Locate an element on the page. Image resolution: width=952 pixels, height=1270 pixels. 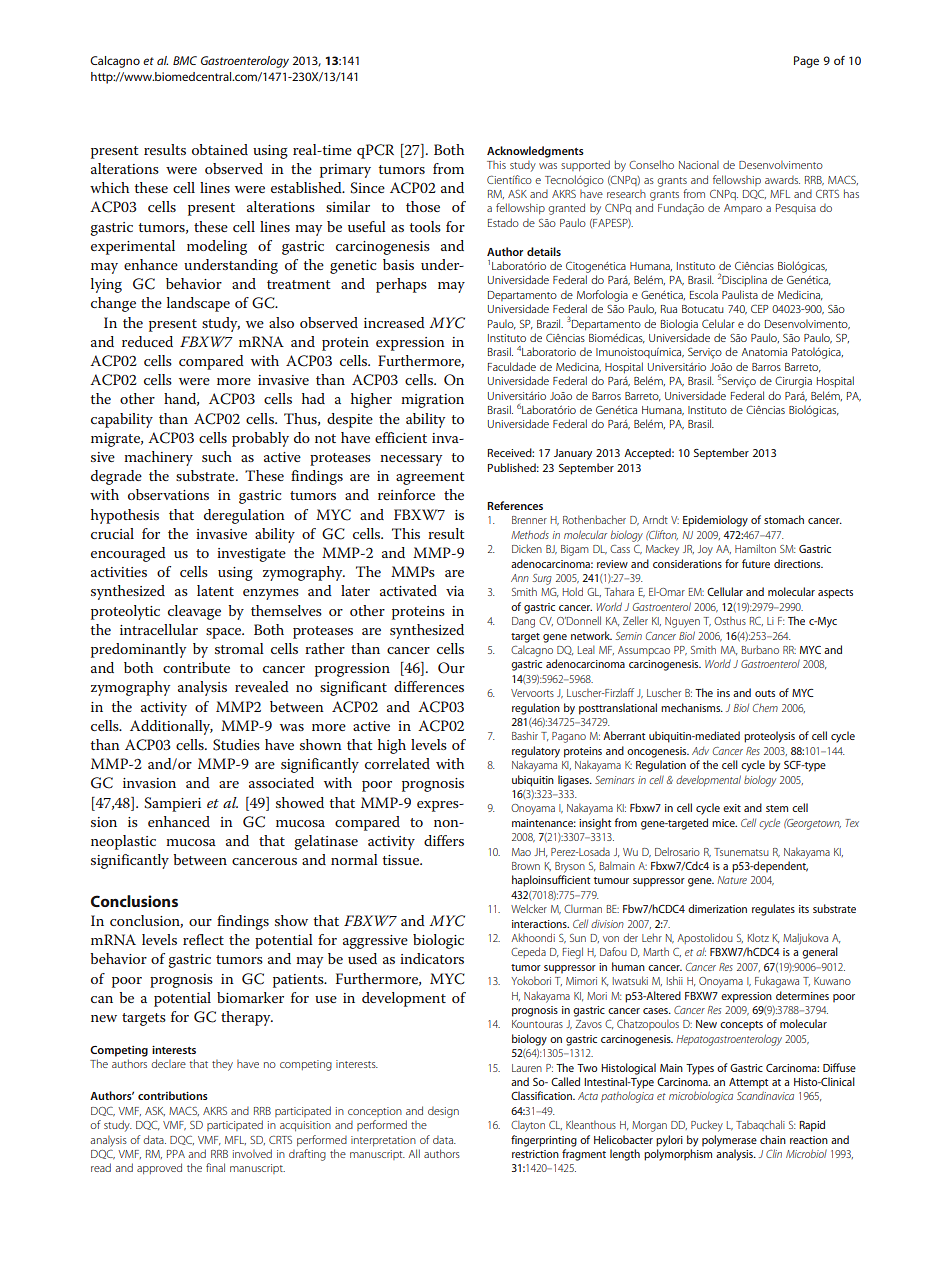
Bashir is located at coordinates (525, 735).
